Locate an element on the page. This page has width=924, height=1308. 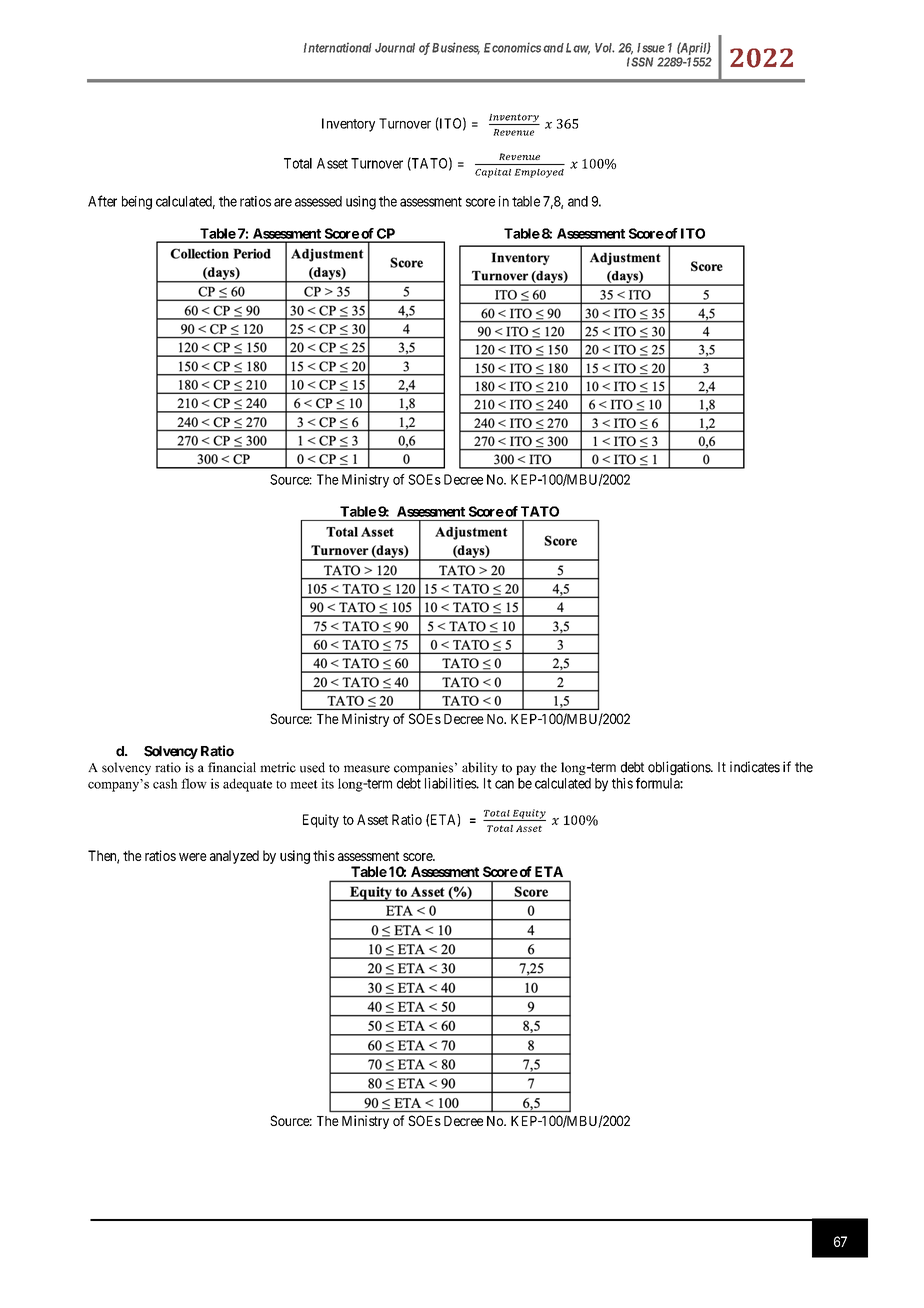
companies is located at coordinates (423, 768).
